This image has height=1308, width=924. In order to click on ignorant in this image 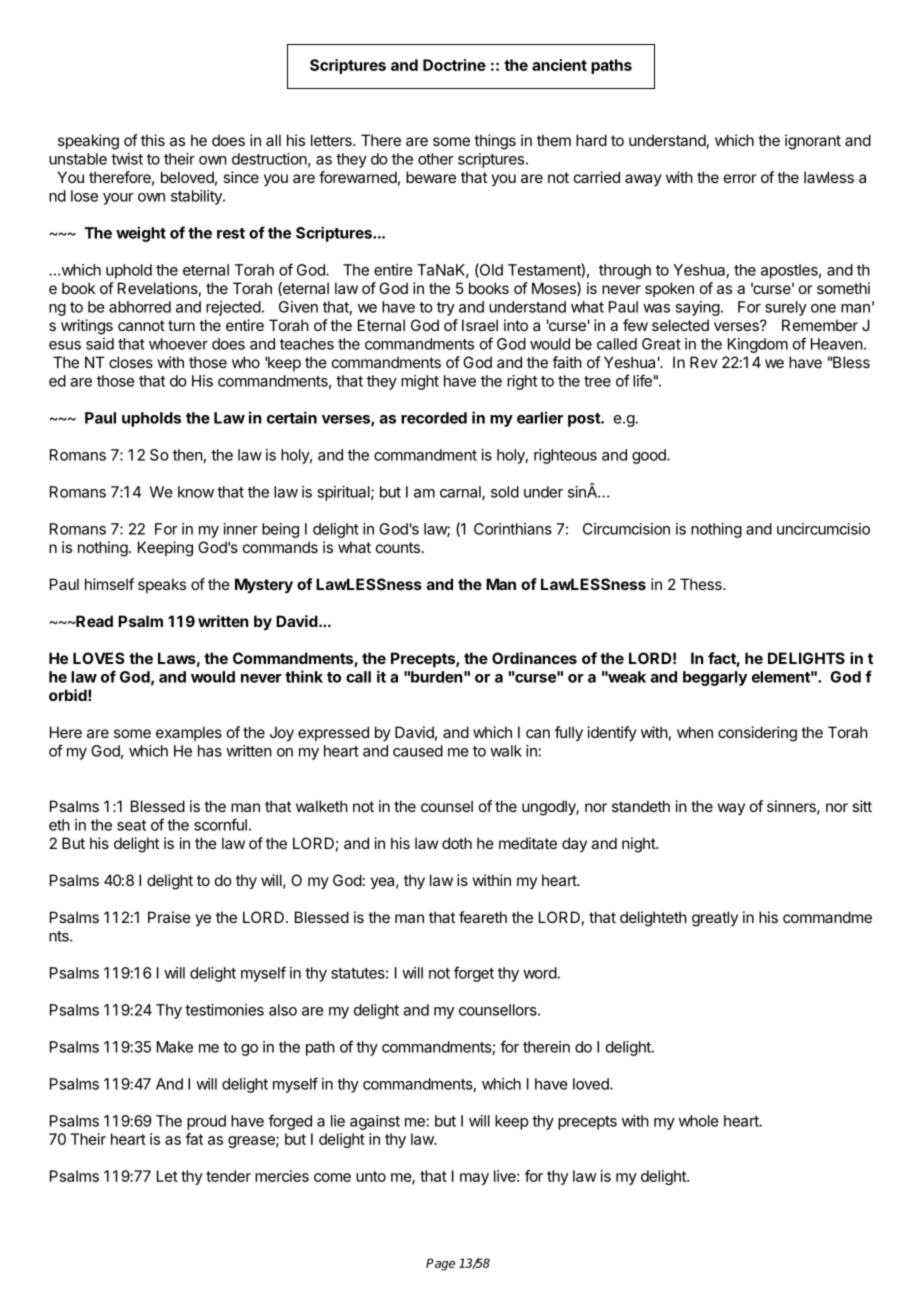, I will do `click(813, 142)`.
